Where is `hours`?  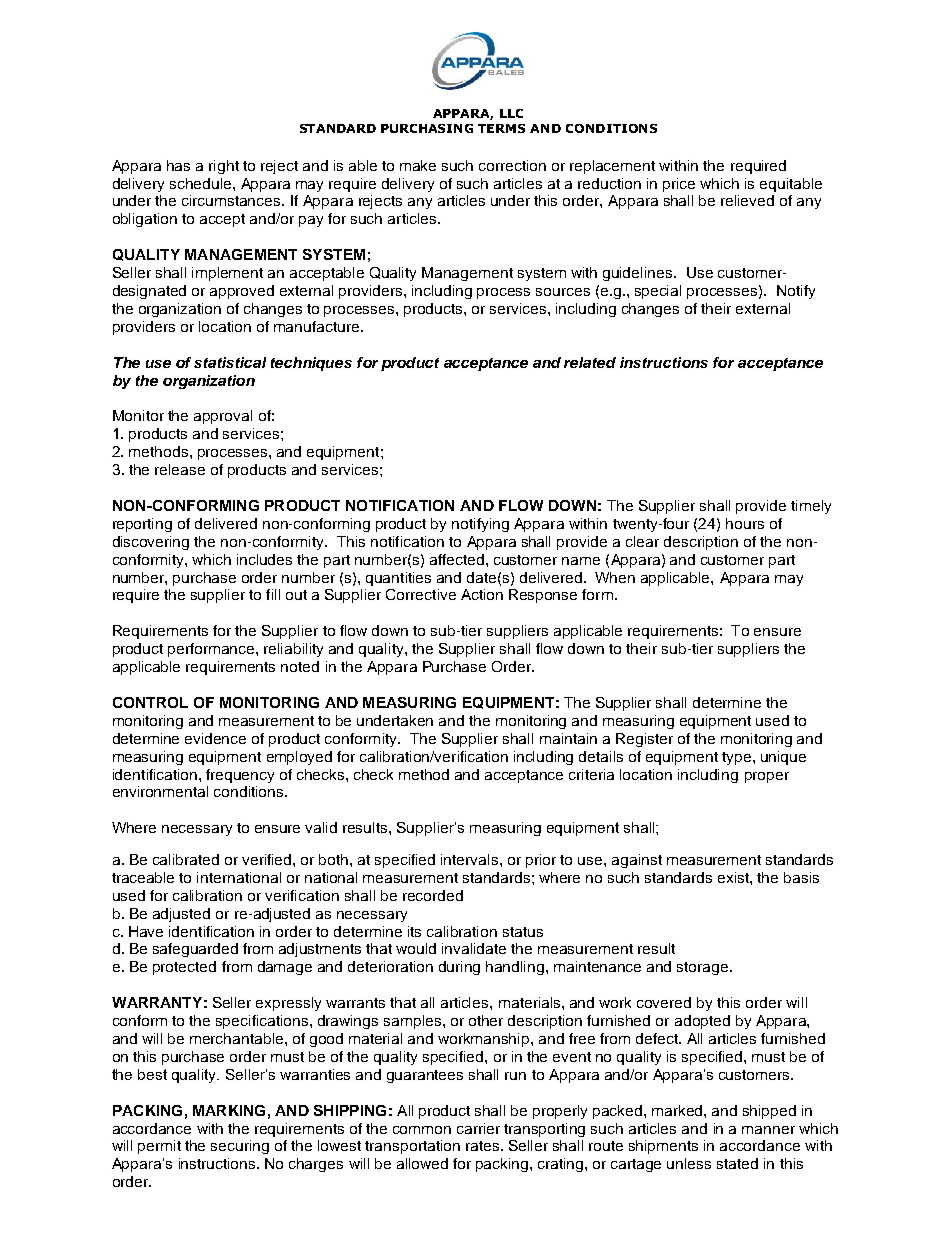
hours is located at coordinates (745, 523).
